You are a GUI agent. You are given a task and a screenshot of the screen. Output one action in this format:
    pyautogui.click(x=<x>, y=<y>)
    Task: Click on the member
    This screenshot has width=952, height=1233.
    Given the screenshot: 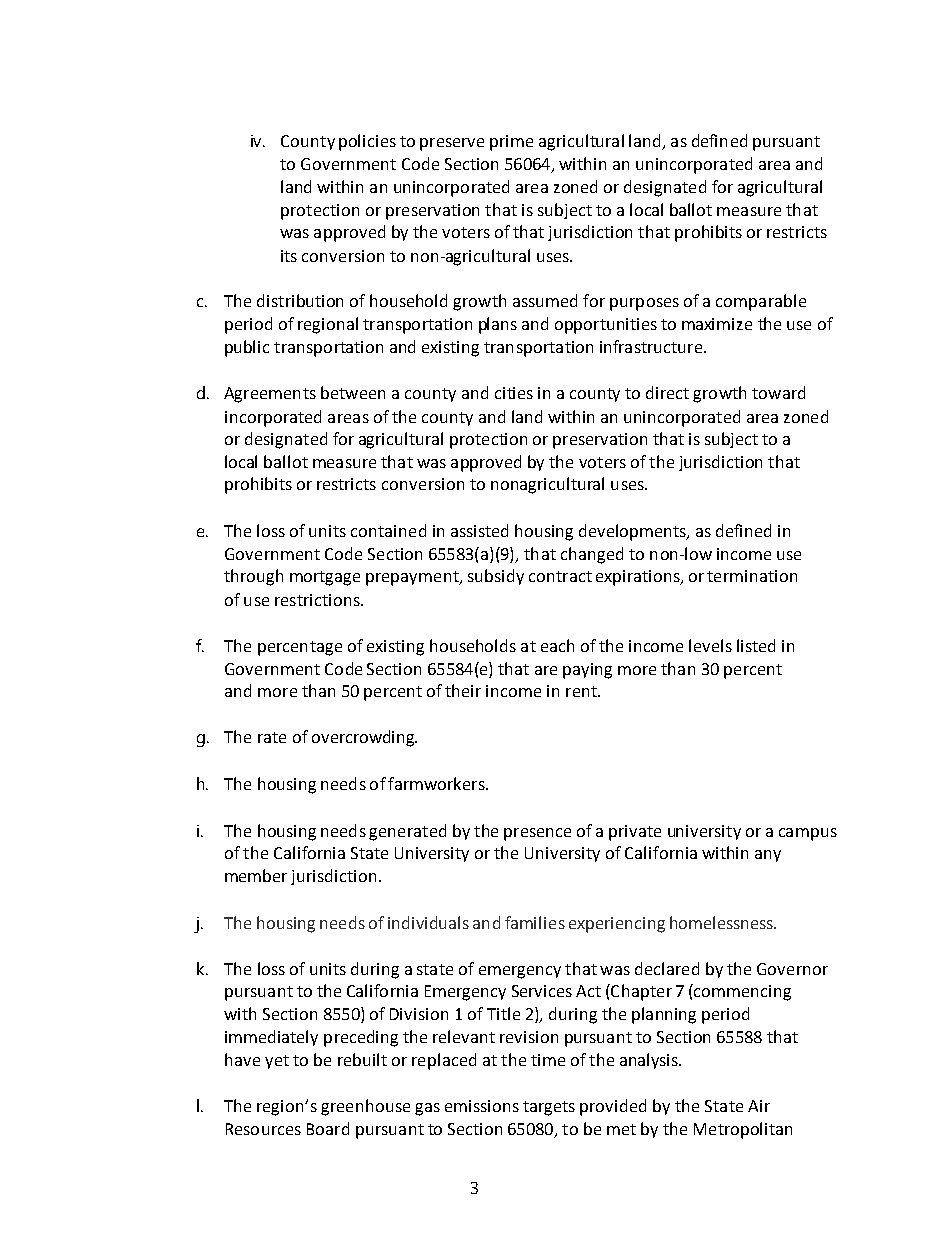 What is the action you would take?
    pyautogui.click(x=256, y=875)
